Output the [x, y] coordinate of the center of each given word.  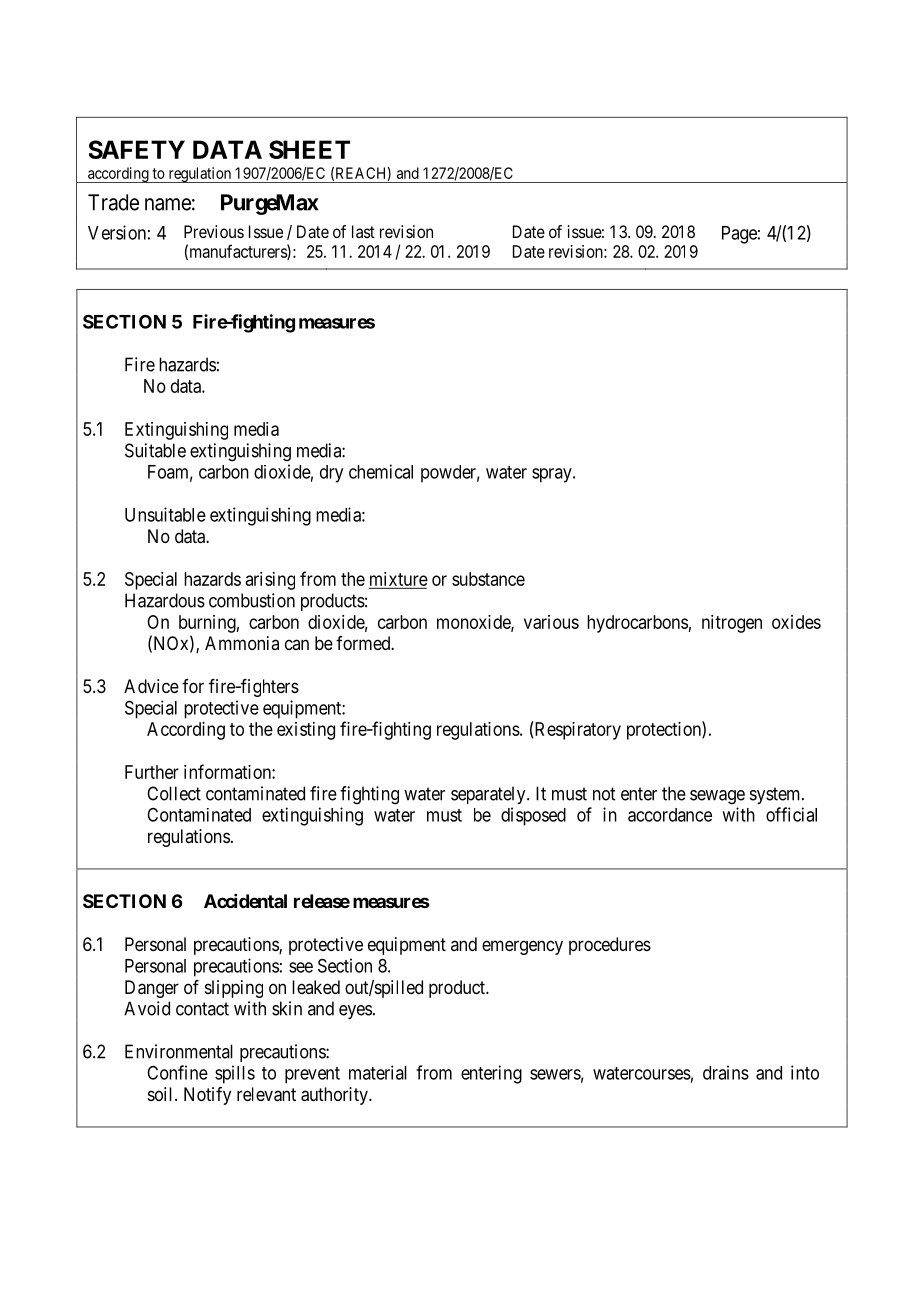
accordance [670, 815]
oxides [796, 622]
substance [488, 579]
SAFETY [137, 149]
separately [489, 795]
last [363, 231]
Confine [177, 1072]
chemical [381, 471]
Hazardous [165, 600]
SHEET [309, 149]
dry [331, 474]
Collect [174, 793]
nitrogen [732, 624]
